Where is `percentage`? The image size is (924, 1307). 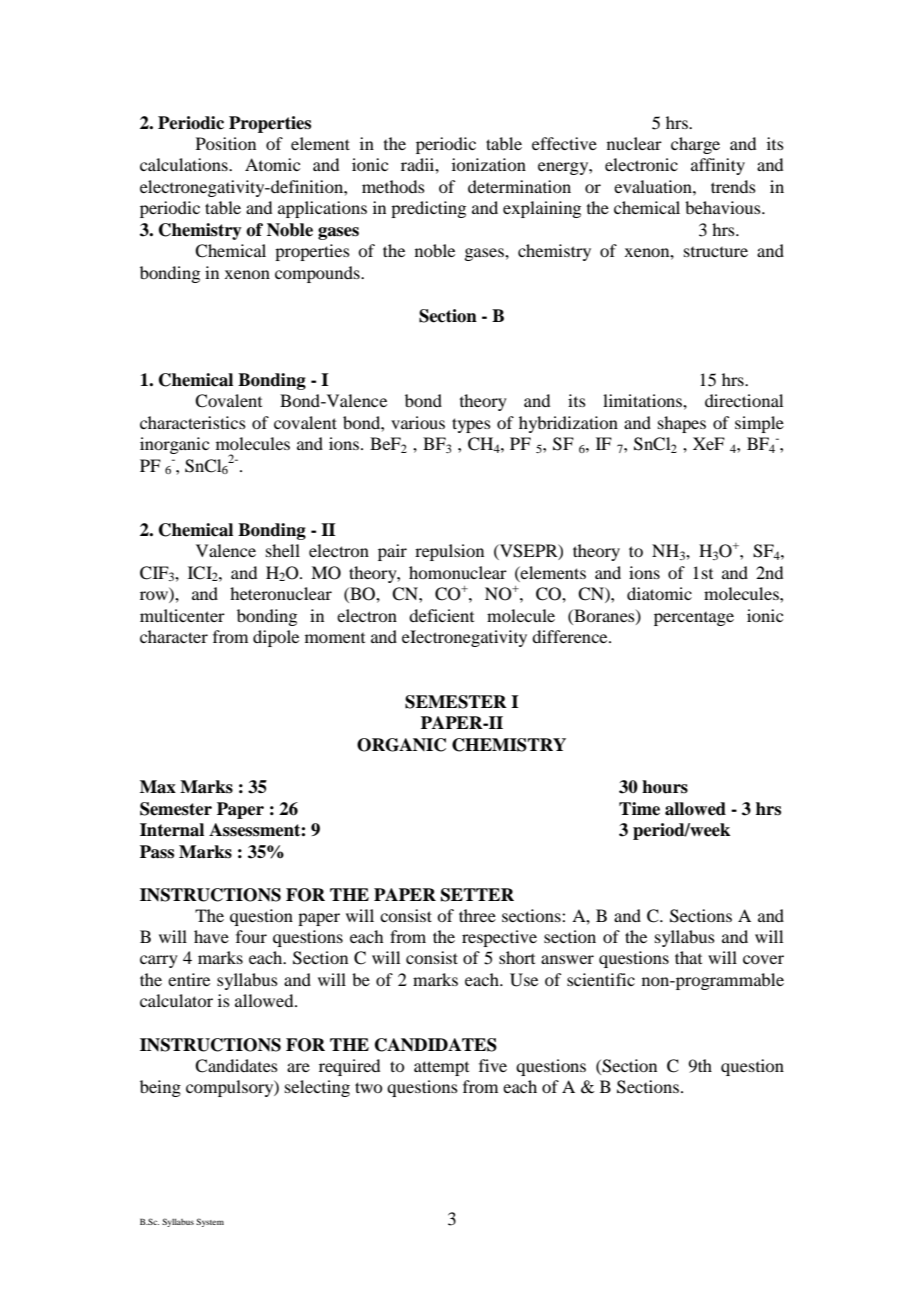
percentage is located at coordinates (694, 619).
